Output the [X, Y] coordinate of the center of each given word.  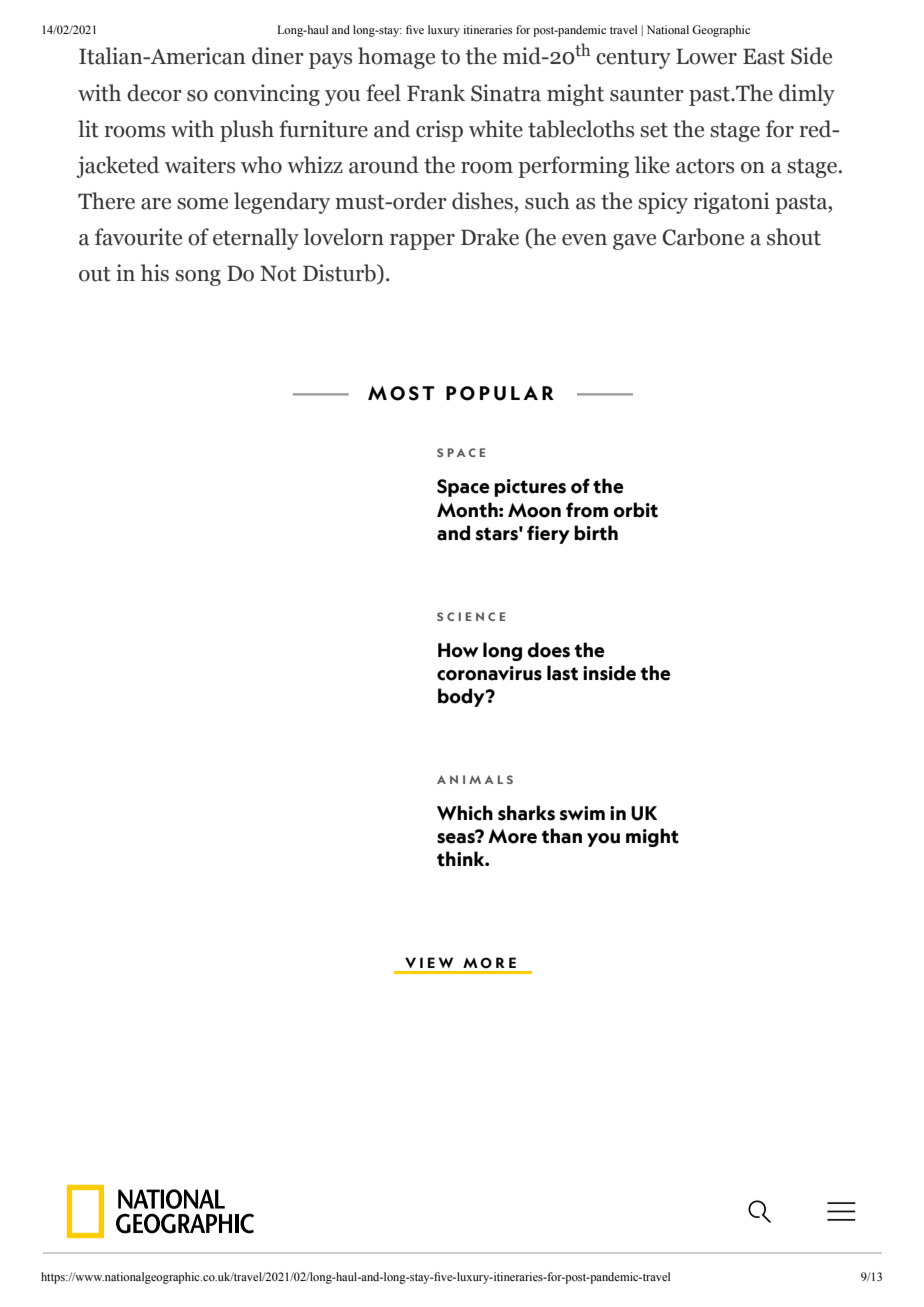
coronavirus [489, 673]
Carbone [703, 237]
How [458, 650]
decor [154, 93]
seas [457, 837]
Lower [706, 56]
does [549, 650]
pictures [530, 488]
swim [582, 813]
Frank [436, 93]
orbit [636, 510]
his [155, 273]
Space [463, 488]
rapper [422, 242]
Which [465, 813]
